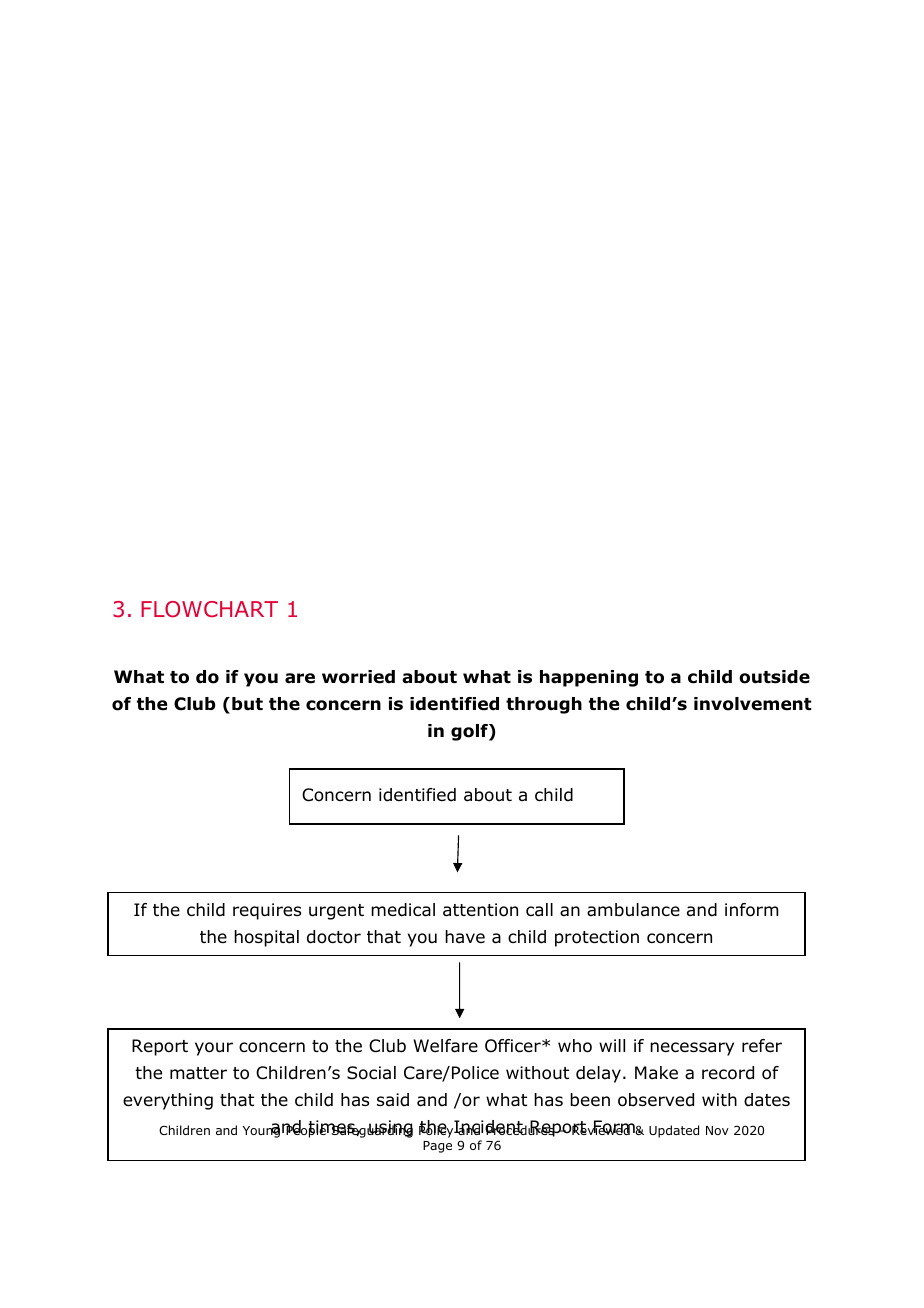 This screenshot has width=924, height=1308. I want to click on worried, so click(358, 677).
